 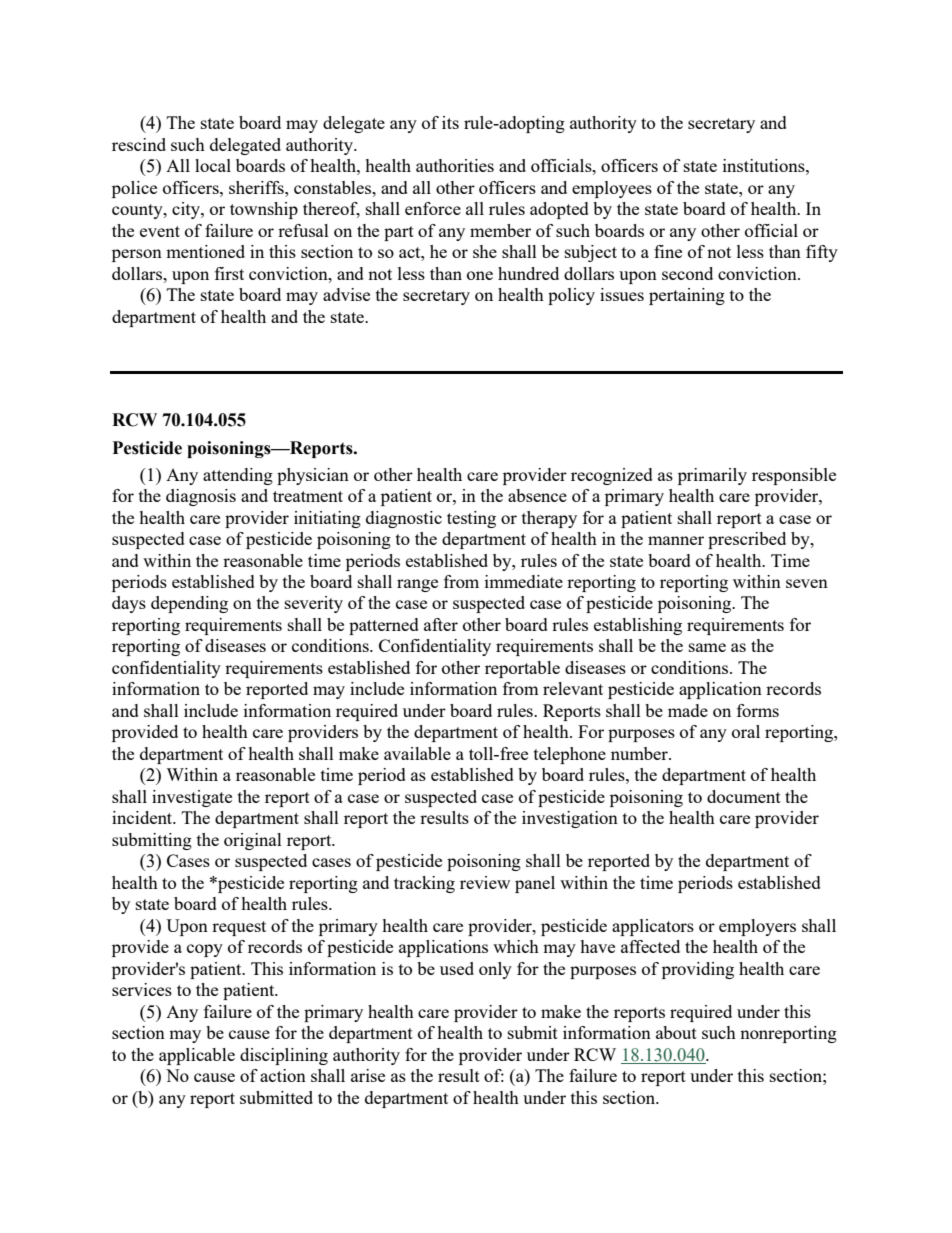 I want to click on local, so click(x=213, y=165).
